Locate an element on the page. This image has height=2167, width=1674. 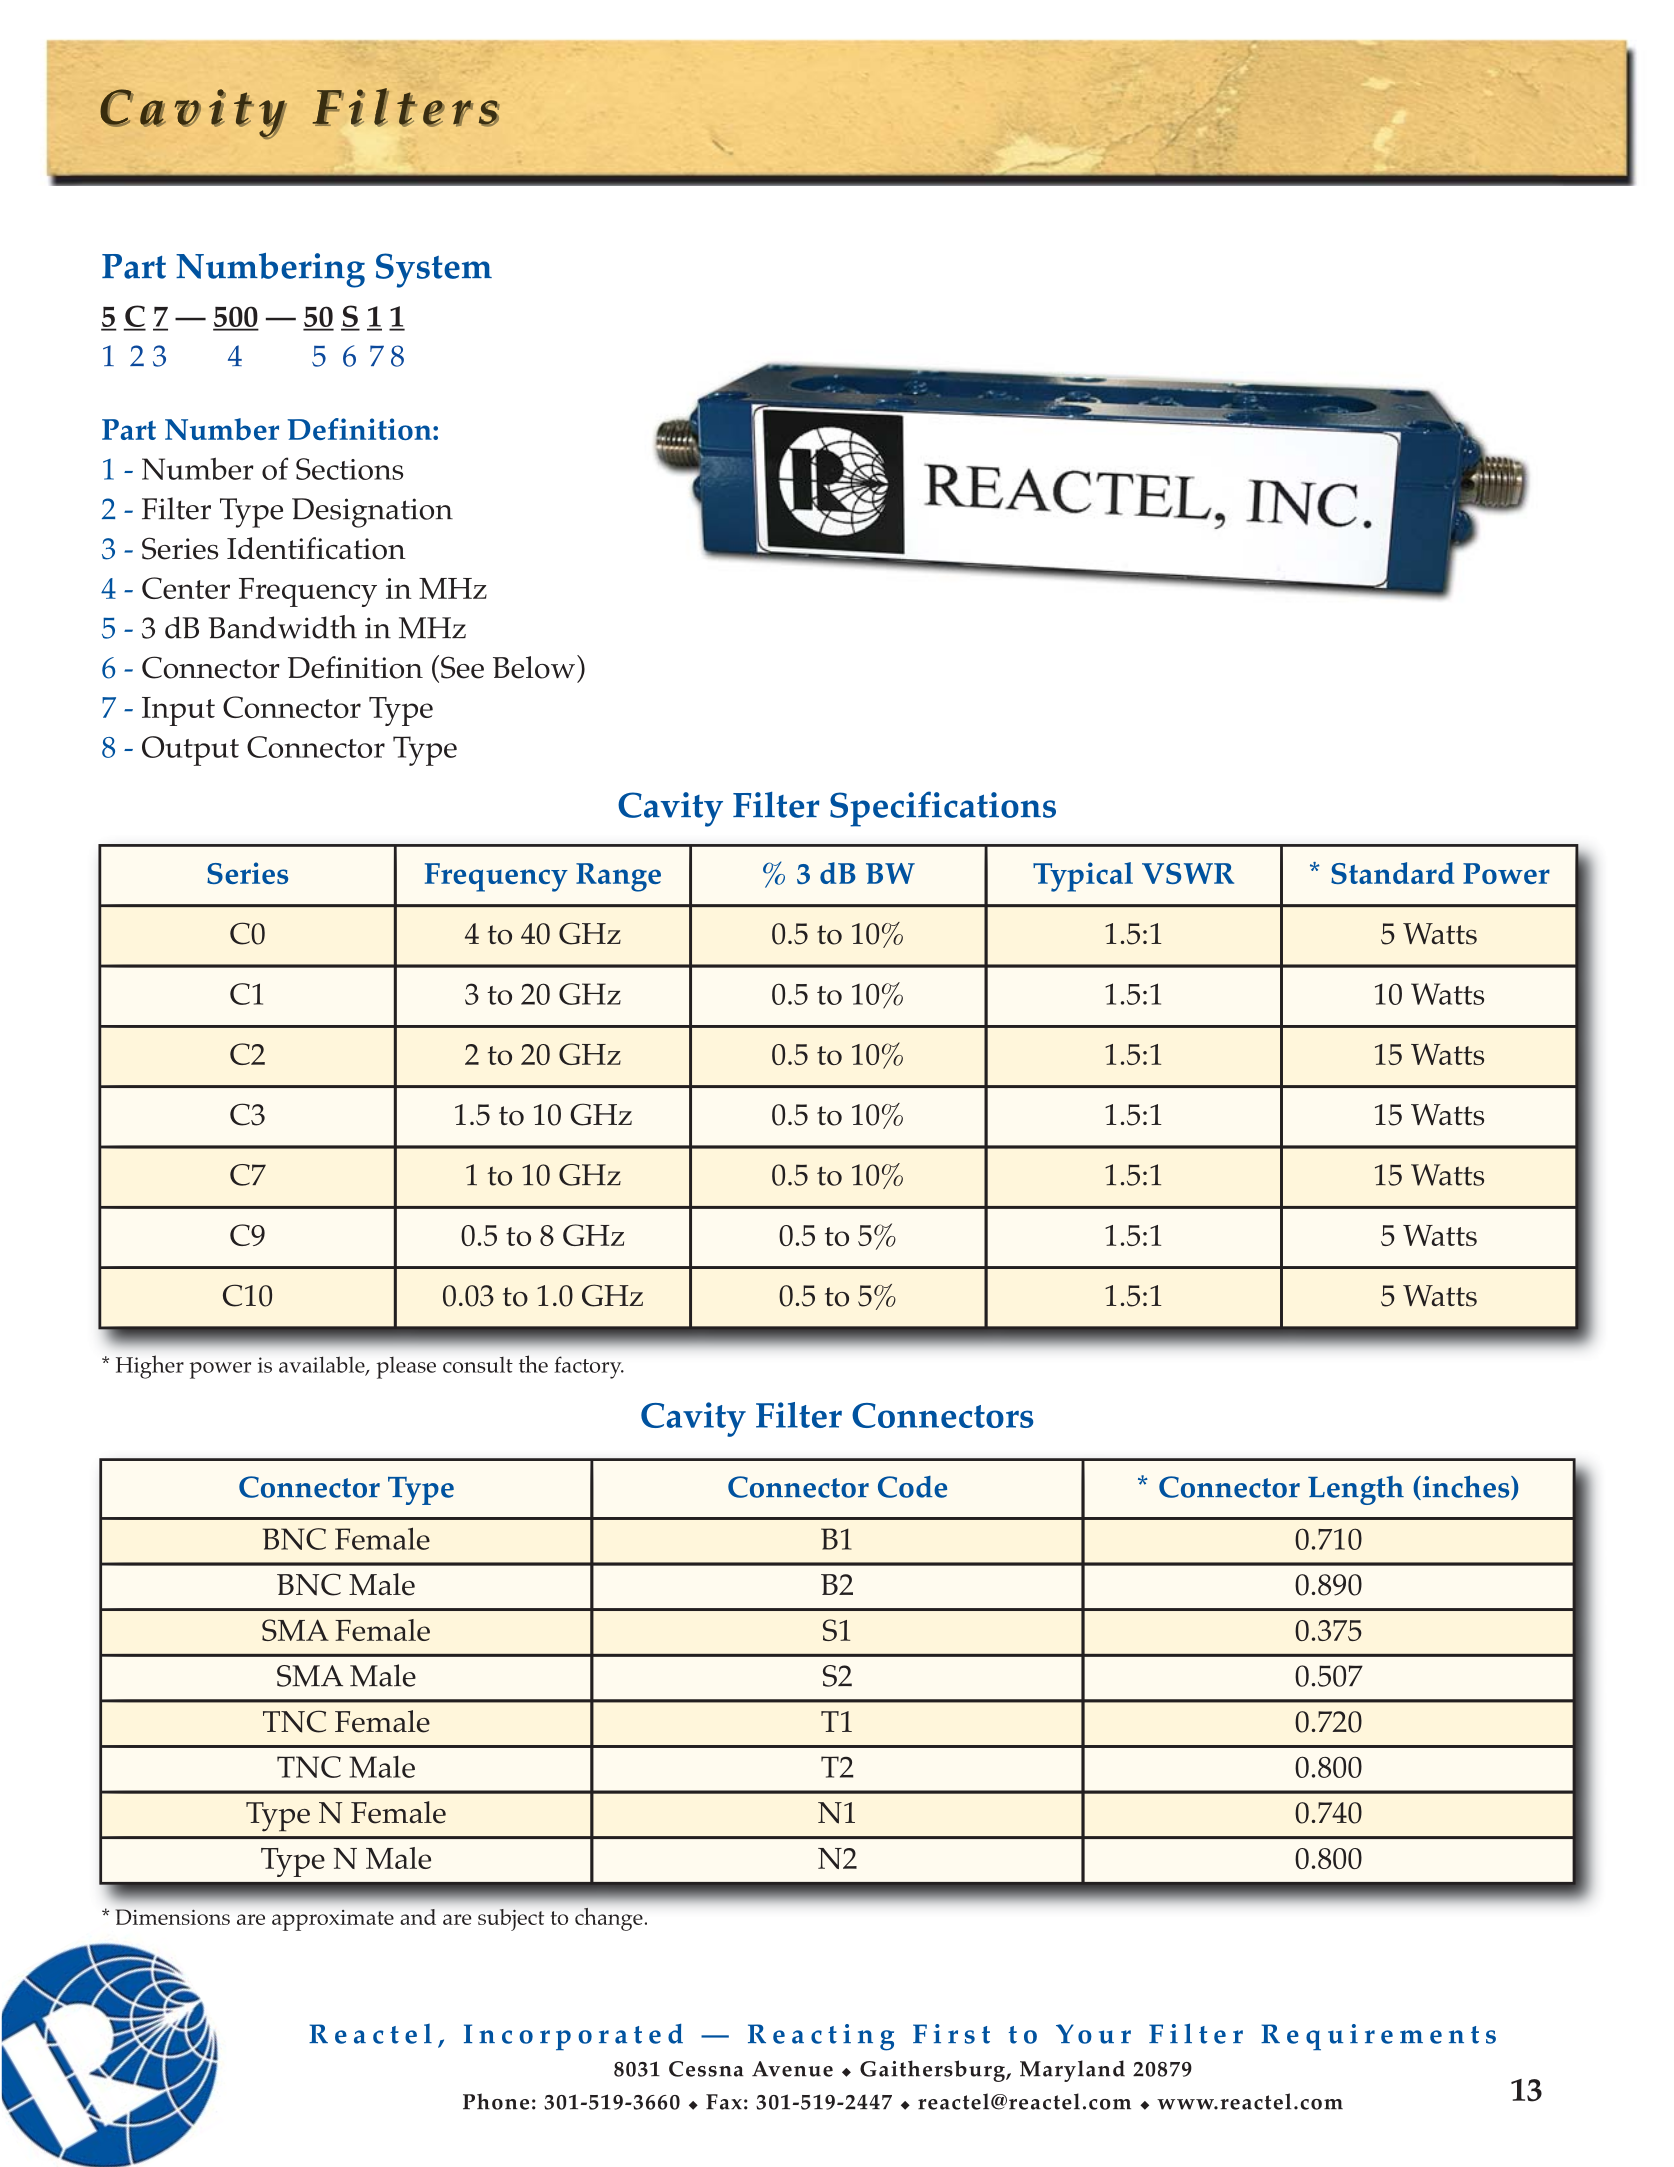
Specifications is located at coordinates (943, 809).
